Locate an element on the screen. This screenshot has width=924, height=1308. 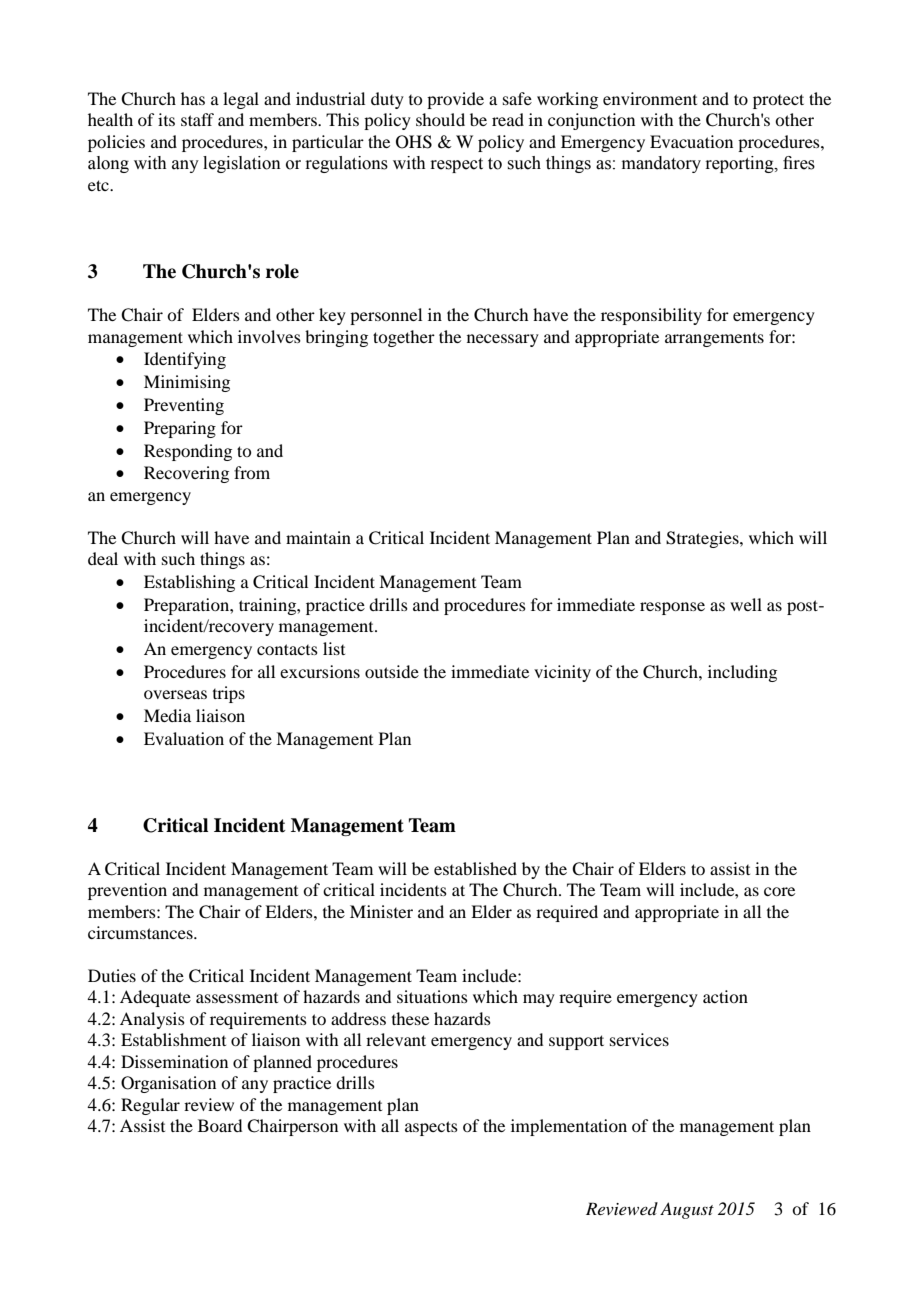
Board is located at coordinates (220, 1125).
